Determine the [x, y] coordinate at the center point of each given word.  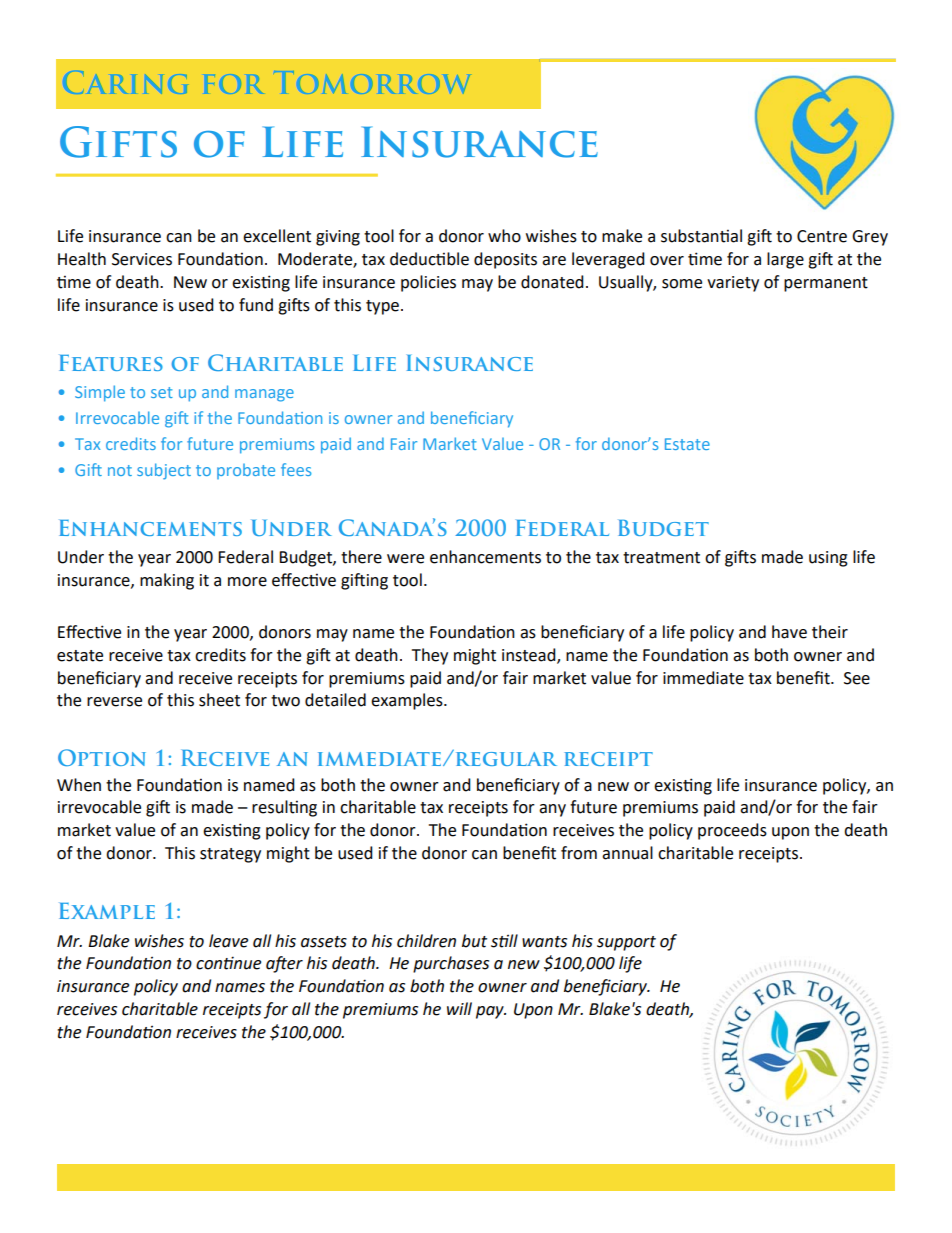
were [405, 559]
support [626, 943]
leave [228, 941]
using [828, 559]
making [167, 581]
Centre [822, 236]
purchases [451, 964]
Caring [126, 82]
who [504, 236]
